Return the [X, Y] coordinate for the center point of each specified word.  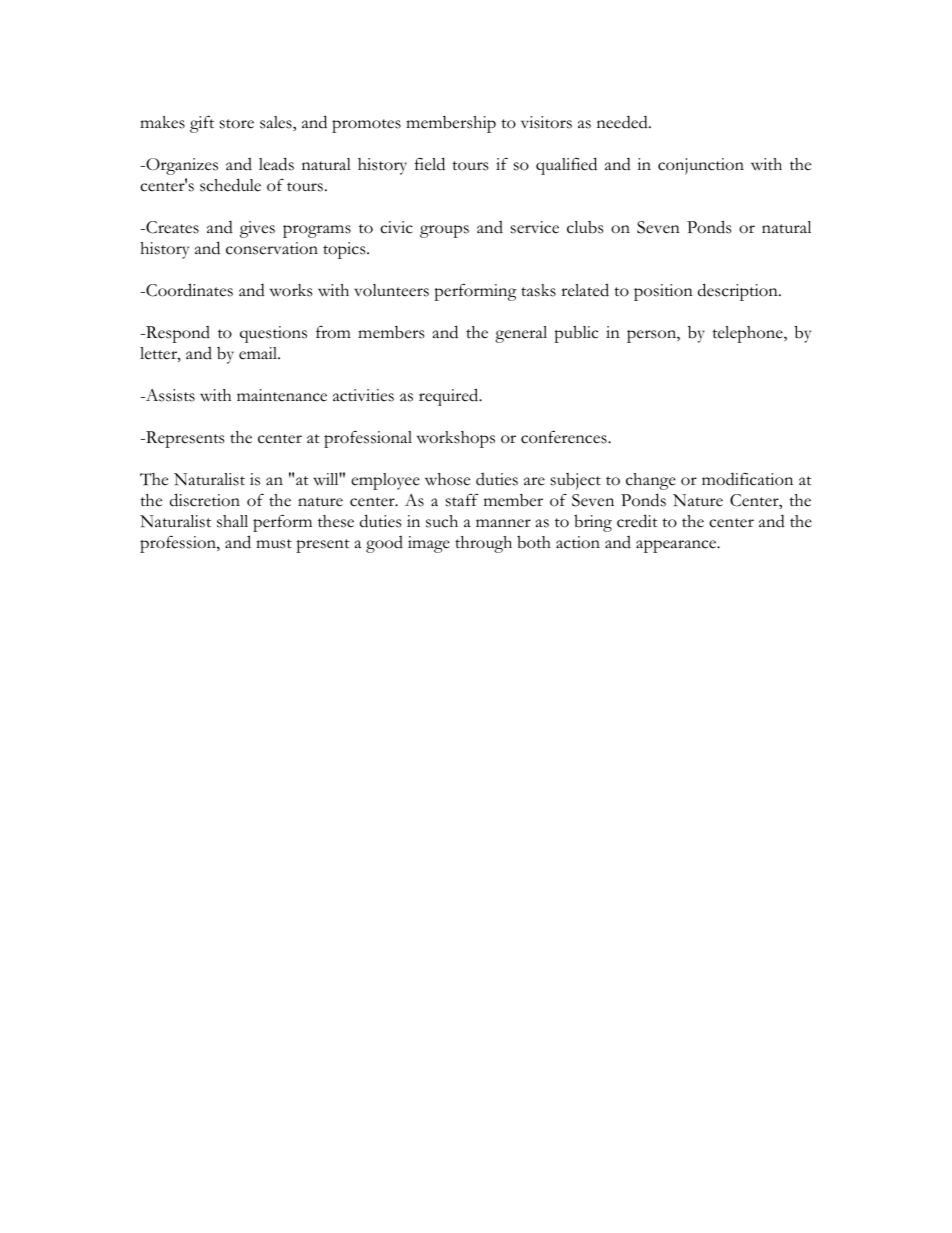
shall [232, 521]
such [442, 521]
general [521, 334]
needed [623, 122]
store [237, 124]
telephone [748, 334]
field [430, 164]
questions [273, 334]
